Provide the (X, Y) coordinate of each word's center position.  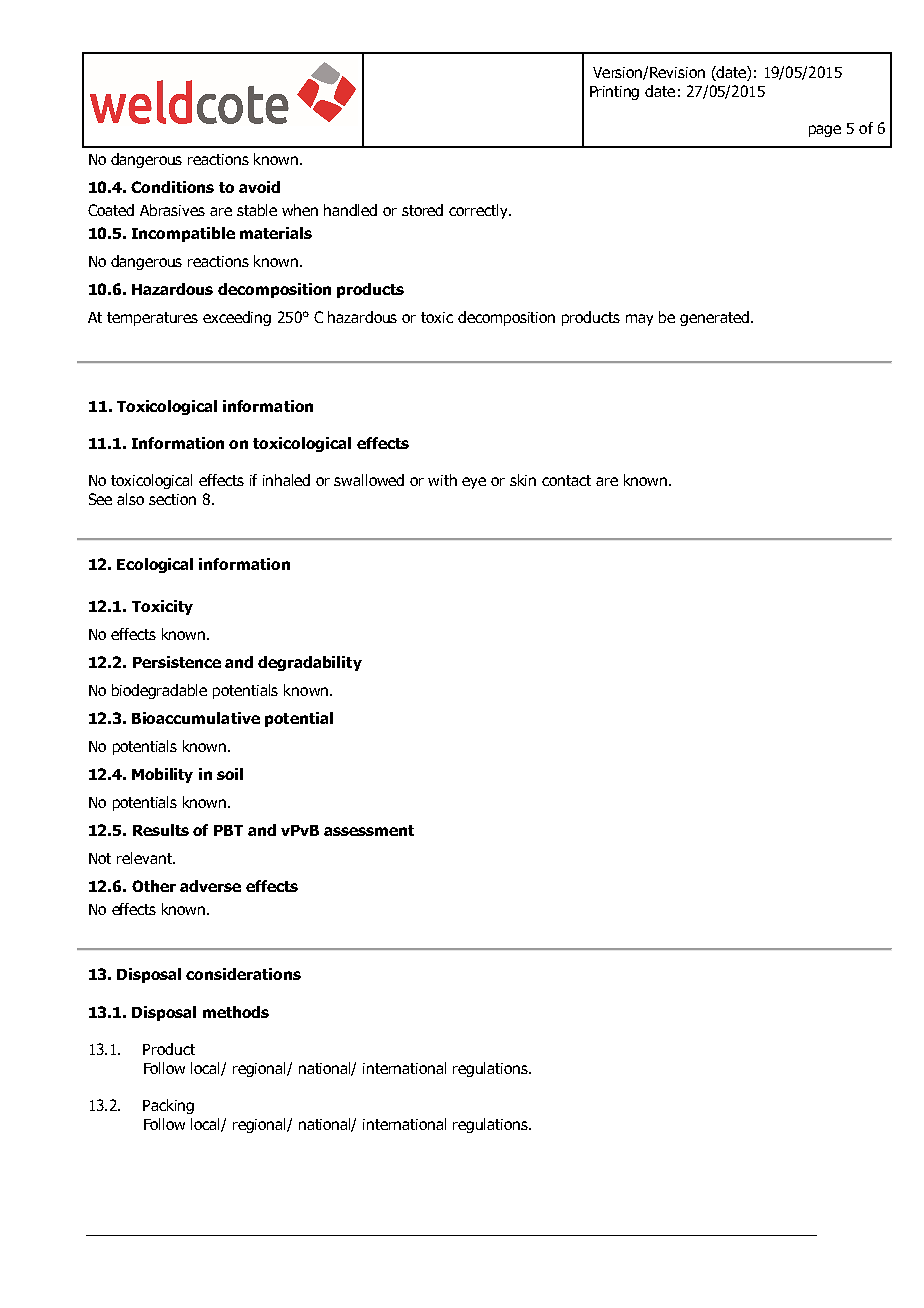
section (172, 499)
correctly (480, 211)
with (442, 480)
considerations (243, 974)
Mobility (162, 775)
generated (714, 318)
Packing (168, 1106)
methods (236, 1012)
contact (566, 480)
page (825, 131)
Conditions (172, 187)
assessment (369, 830)
